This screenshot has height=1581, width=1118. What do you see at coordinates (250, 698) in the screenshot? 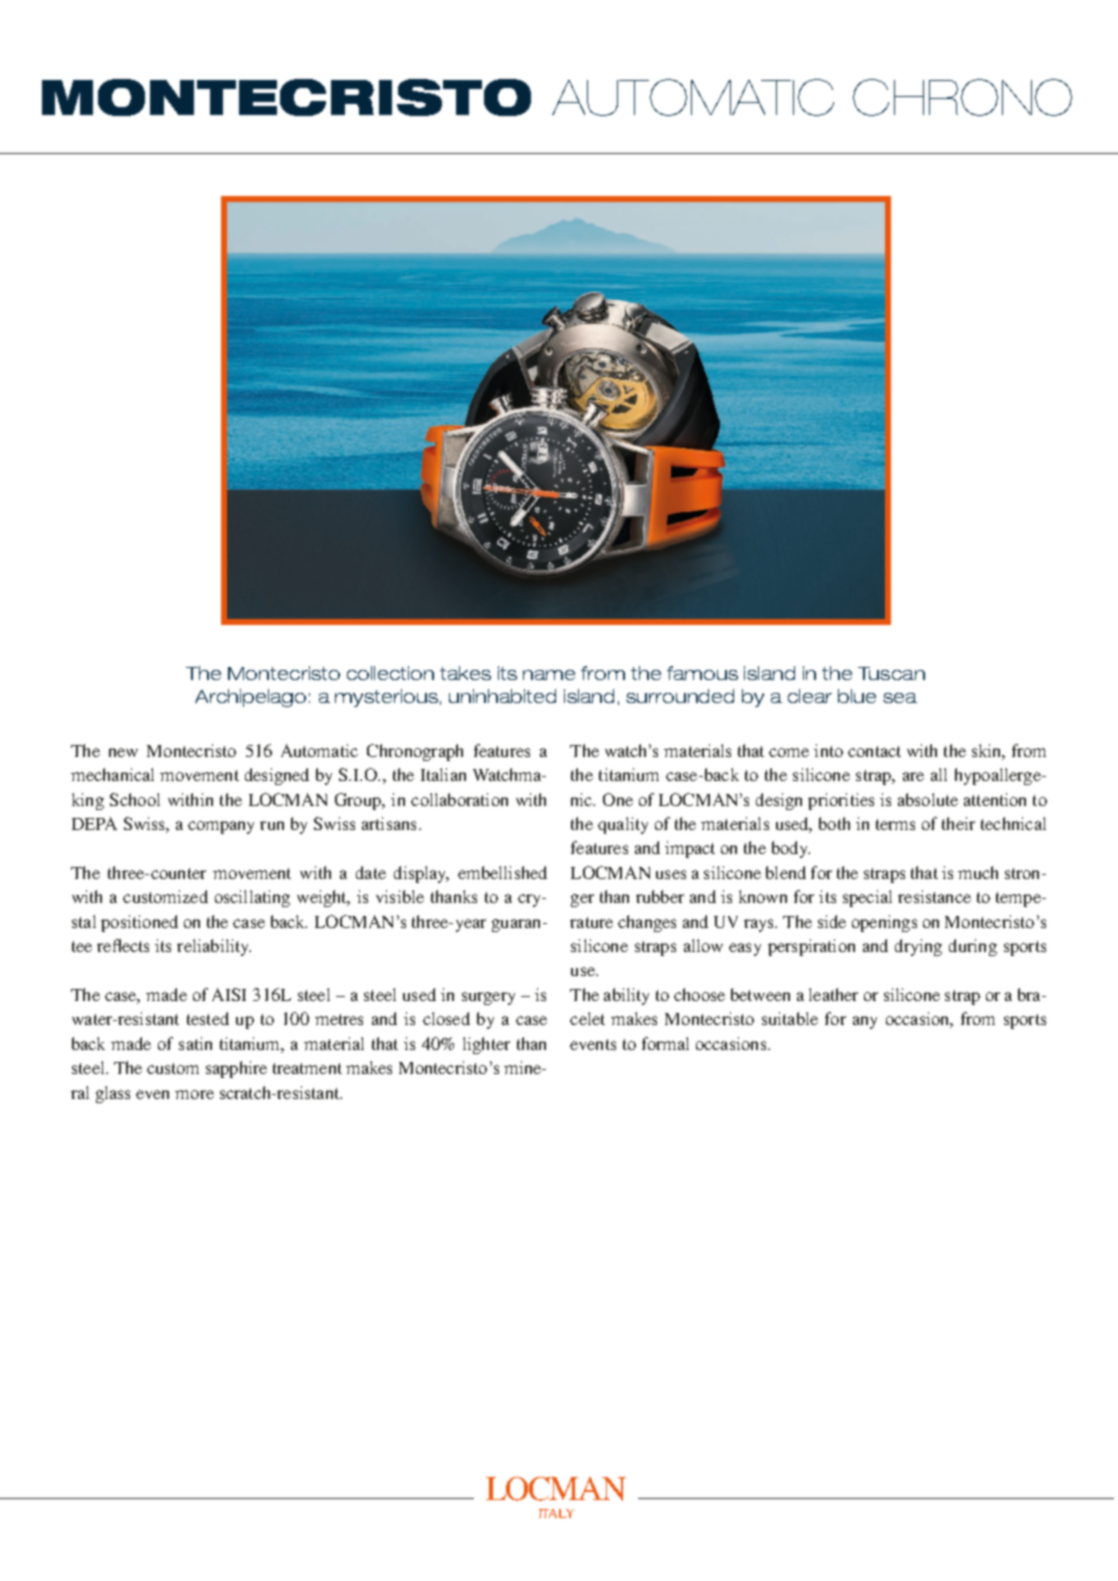
I see `Archipelago` at bounding box center [250, 698].
